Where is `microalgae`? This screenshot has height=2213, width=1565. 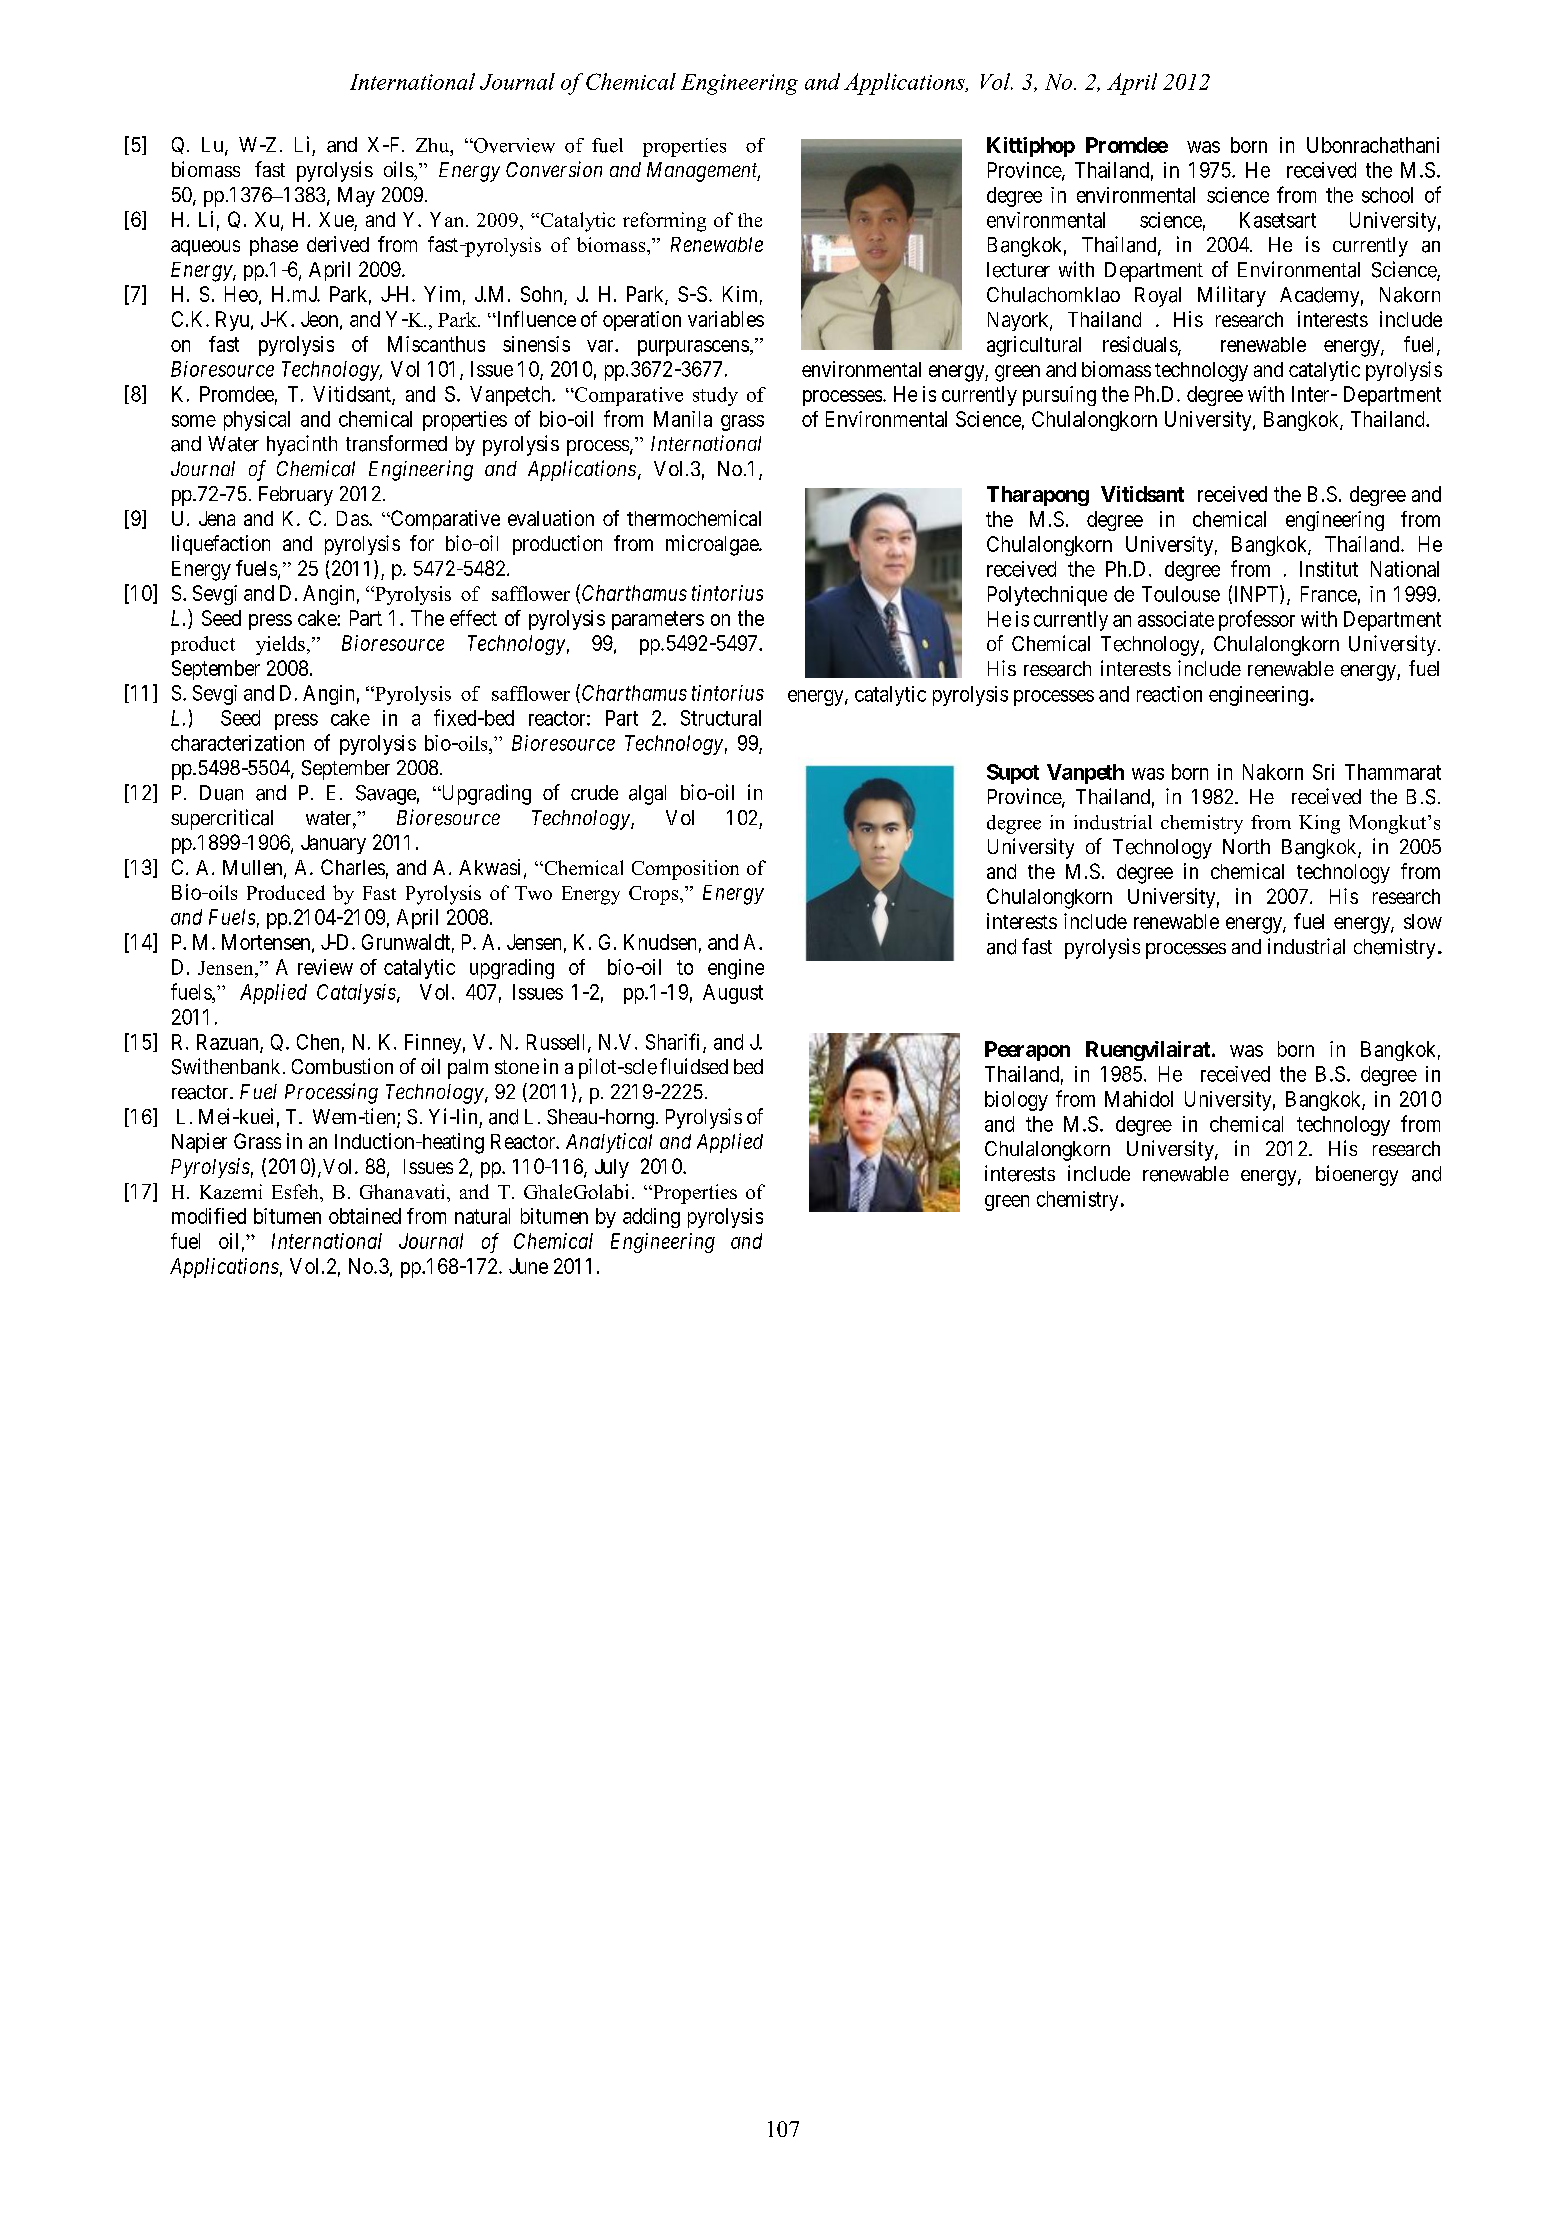 microalgae is located at coordinates (713, 545).
